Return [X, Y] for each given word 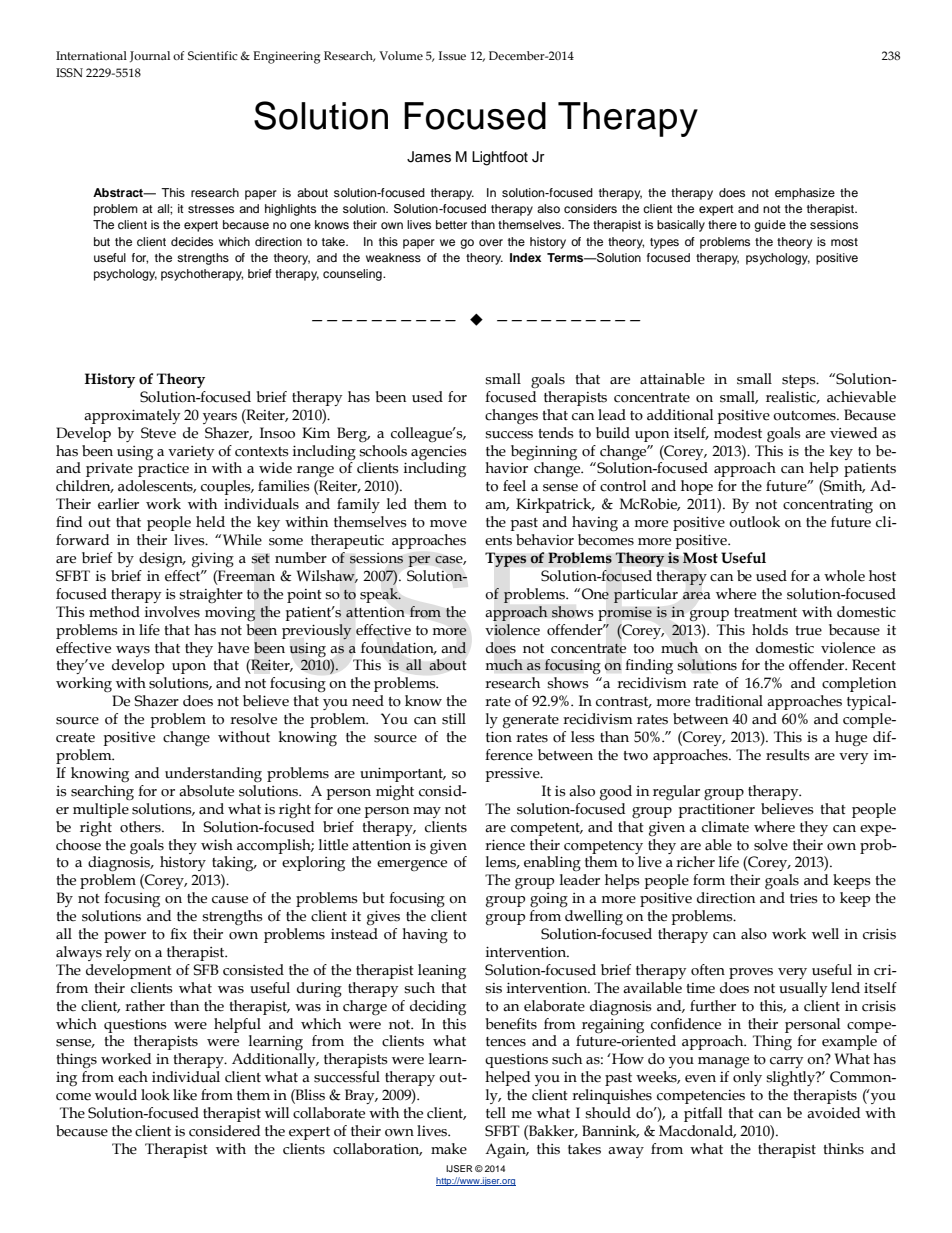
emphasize [805, 194]
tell [496, 1113]
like [185, 1095]
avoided [833, 1113]
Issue [452, 55]
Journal [150, 56]
